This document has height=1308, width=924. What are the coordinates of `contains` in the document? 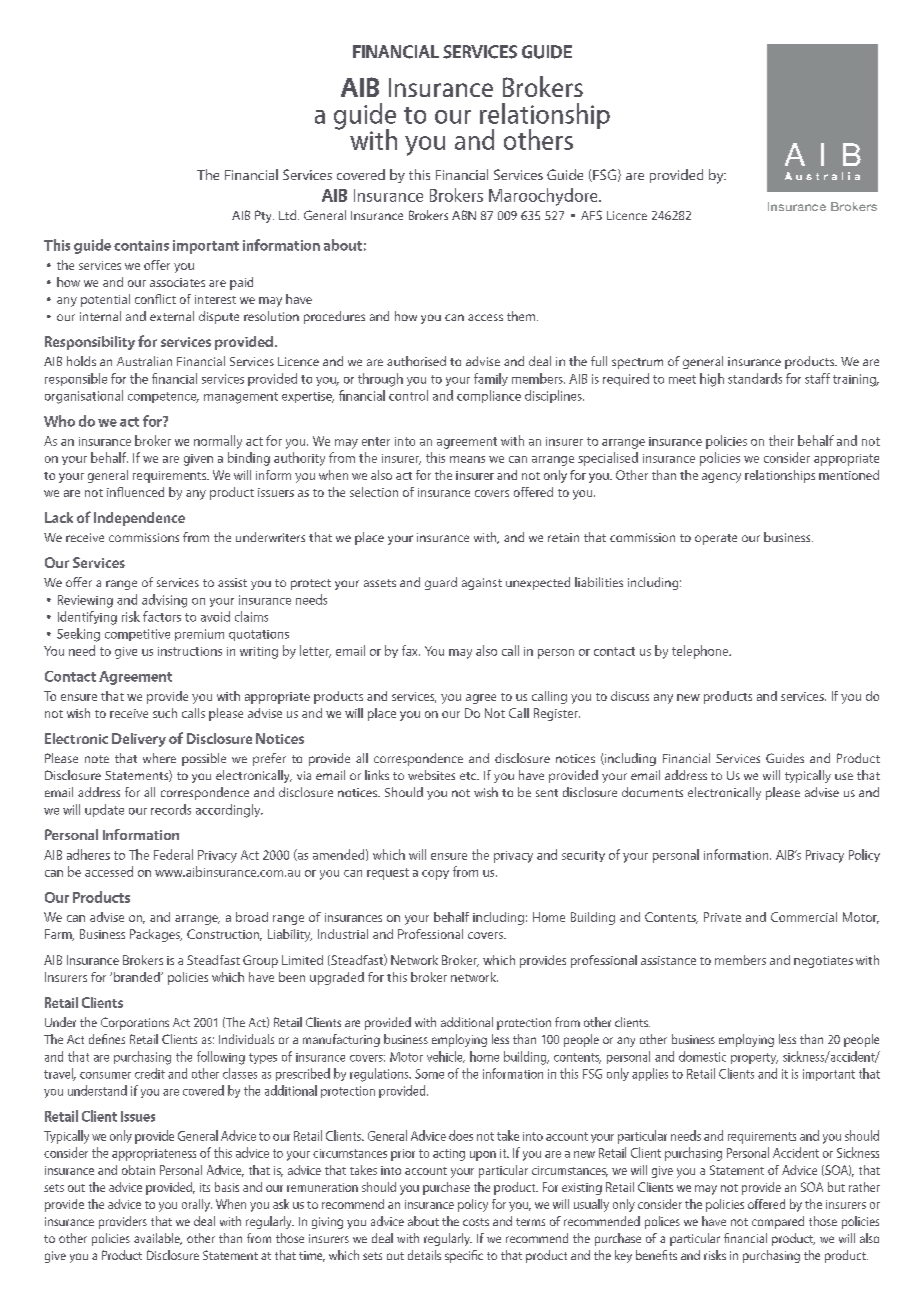 It's located at (141, 245).
